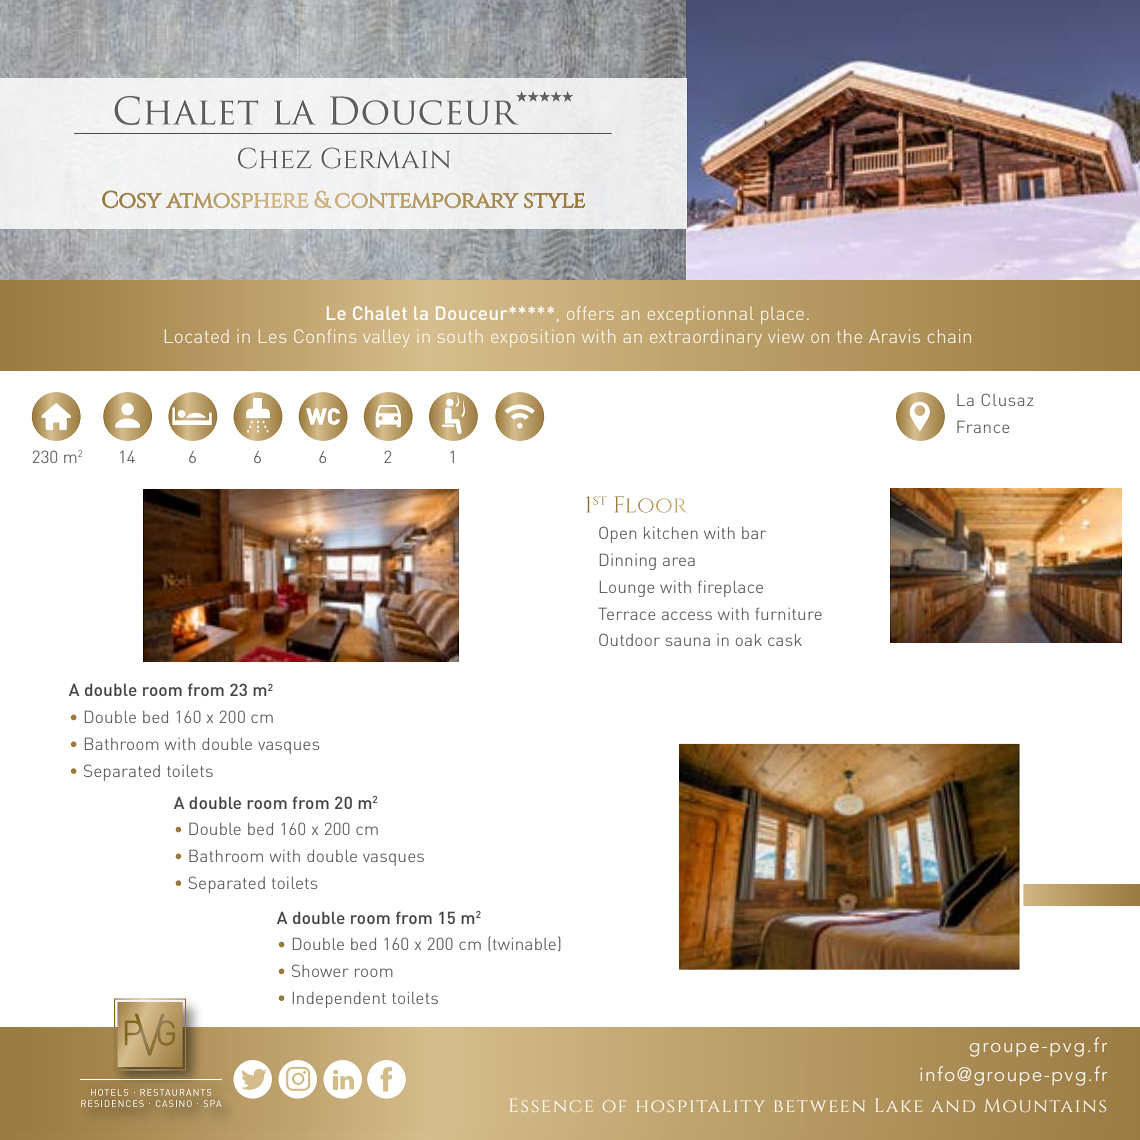  Describe the element at coordinates (551, 1105) in the screenshot. I see `Essence` at that location.
